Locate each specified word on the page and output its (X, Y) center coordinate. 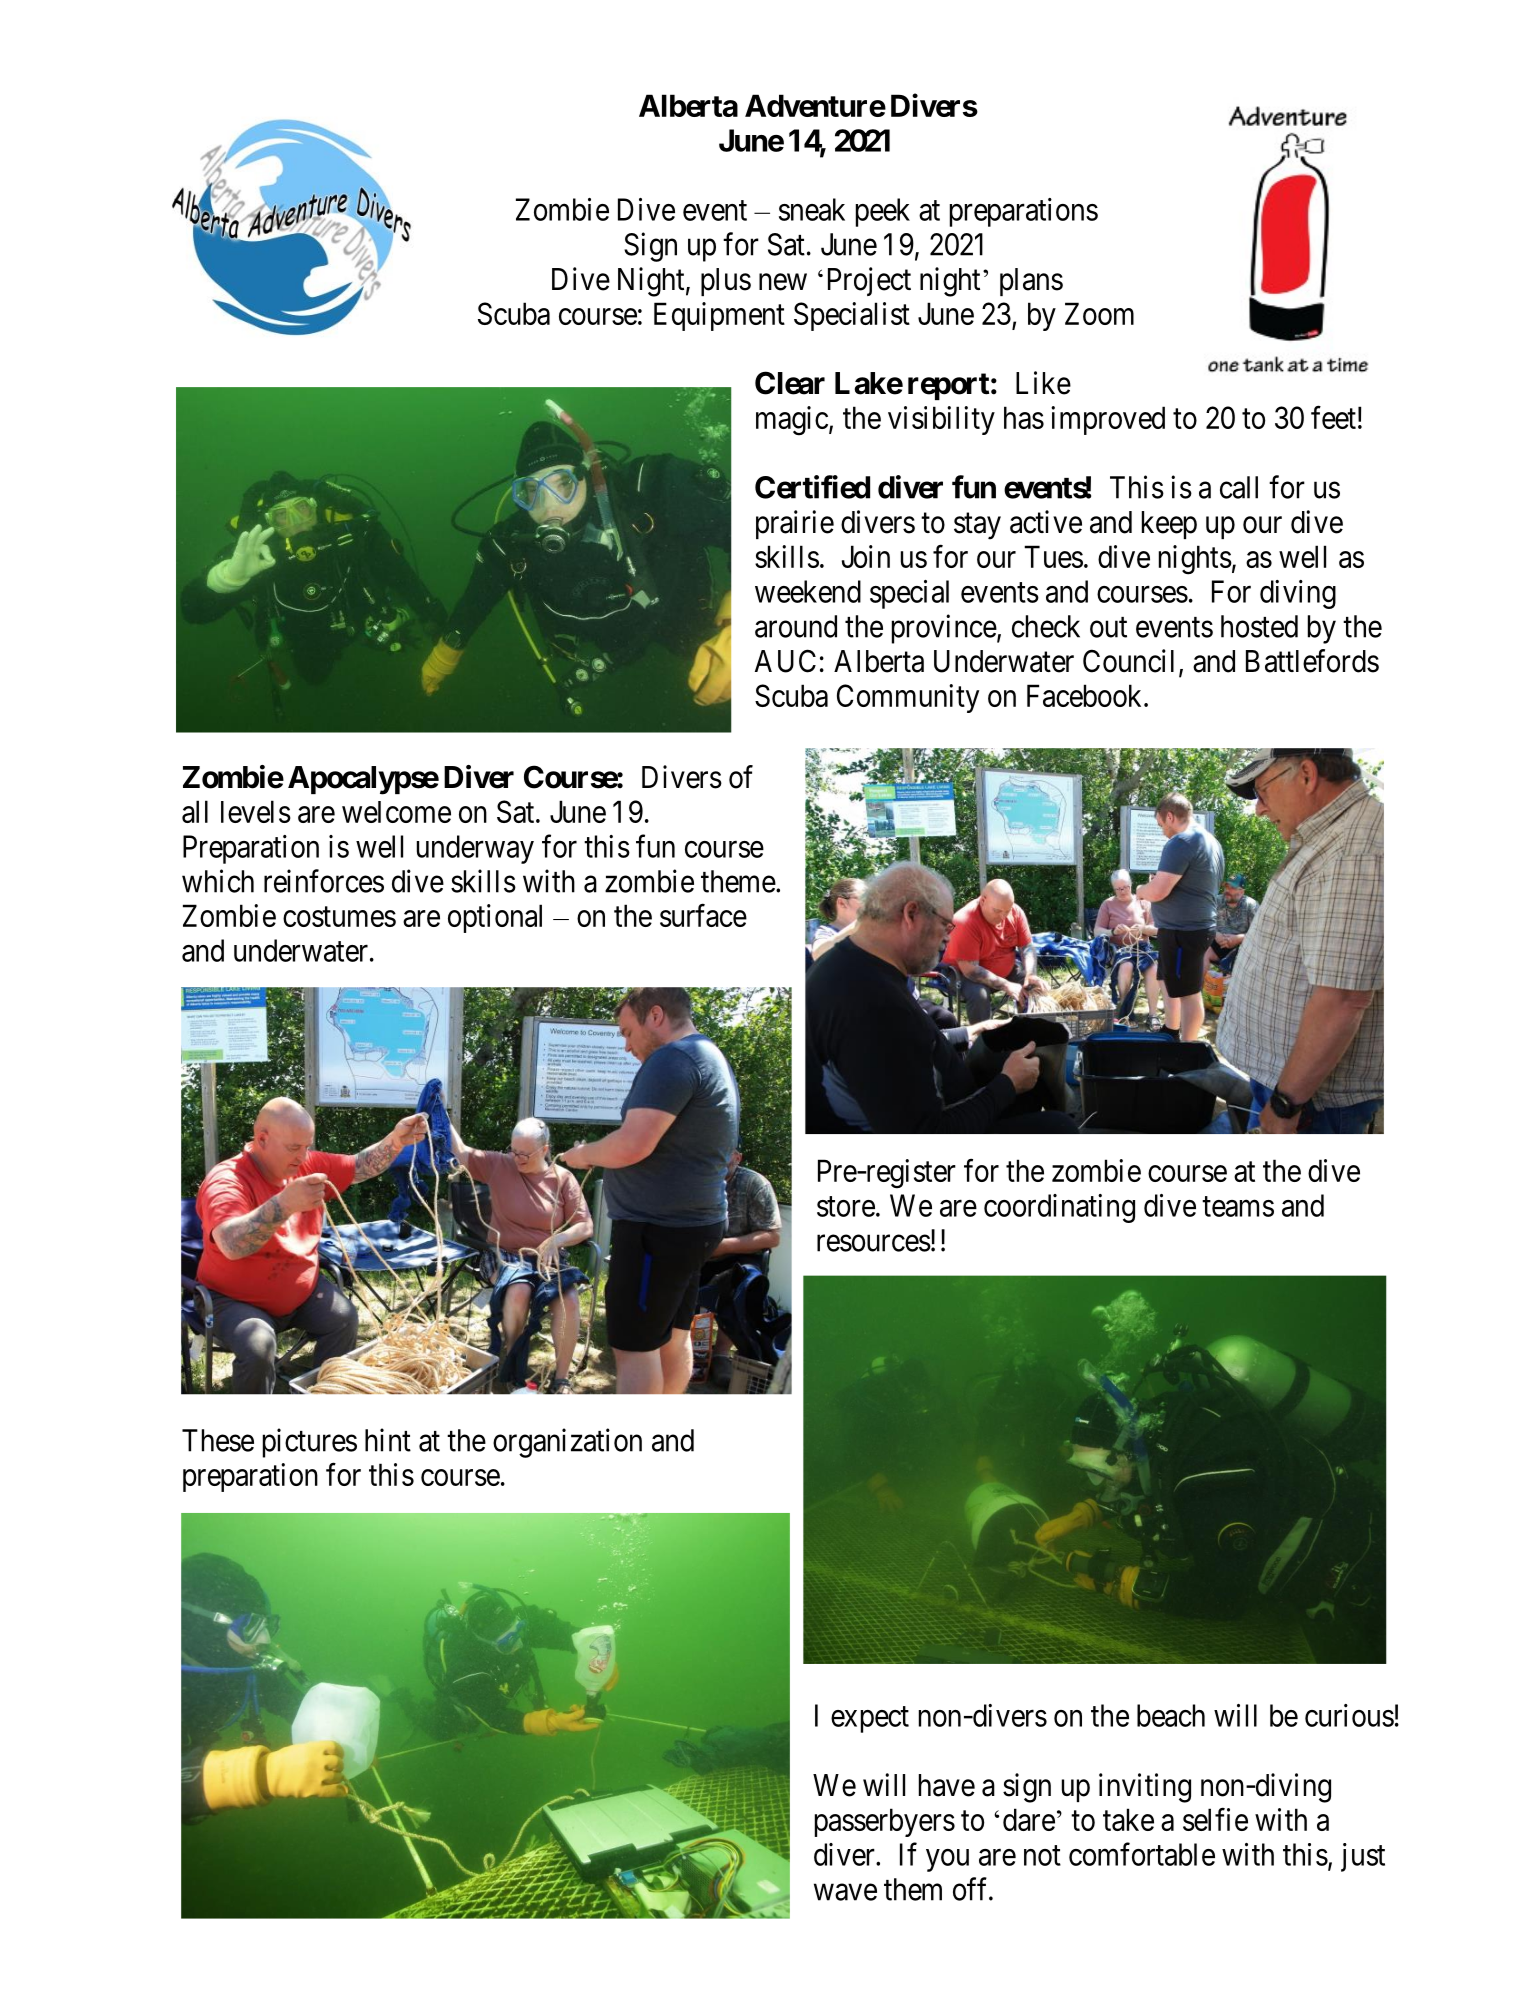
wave (845, 1892)
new (783, 282)
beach (1171, 1715)
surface (703, 915)
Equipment (719, 316)
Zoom (1099, 313)
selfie (1215, 1819)
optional (495, 918)
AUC (785, 661)
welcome (396, 812)
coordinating (1059, 1208)
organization (567, 1443)
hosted (1259, 626)
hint (388, 1440)
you (947, 1860)
